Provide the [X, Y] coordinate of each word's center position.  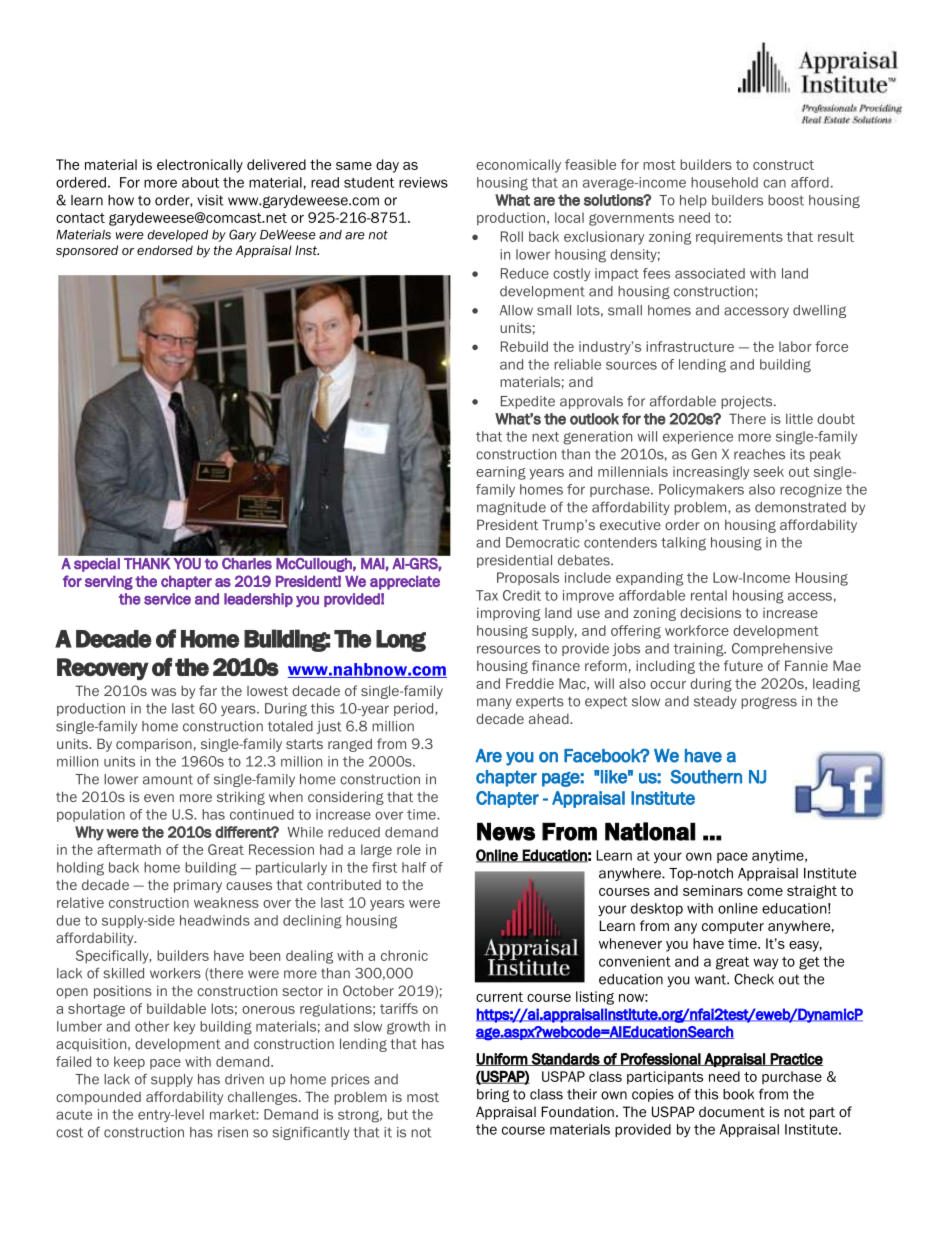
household [724, 182]
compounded [98, 1098]
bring [493, 1095]
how [121, 200]
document [732, 1111]
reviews [423, 182]
